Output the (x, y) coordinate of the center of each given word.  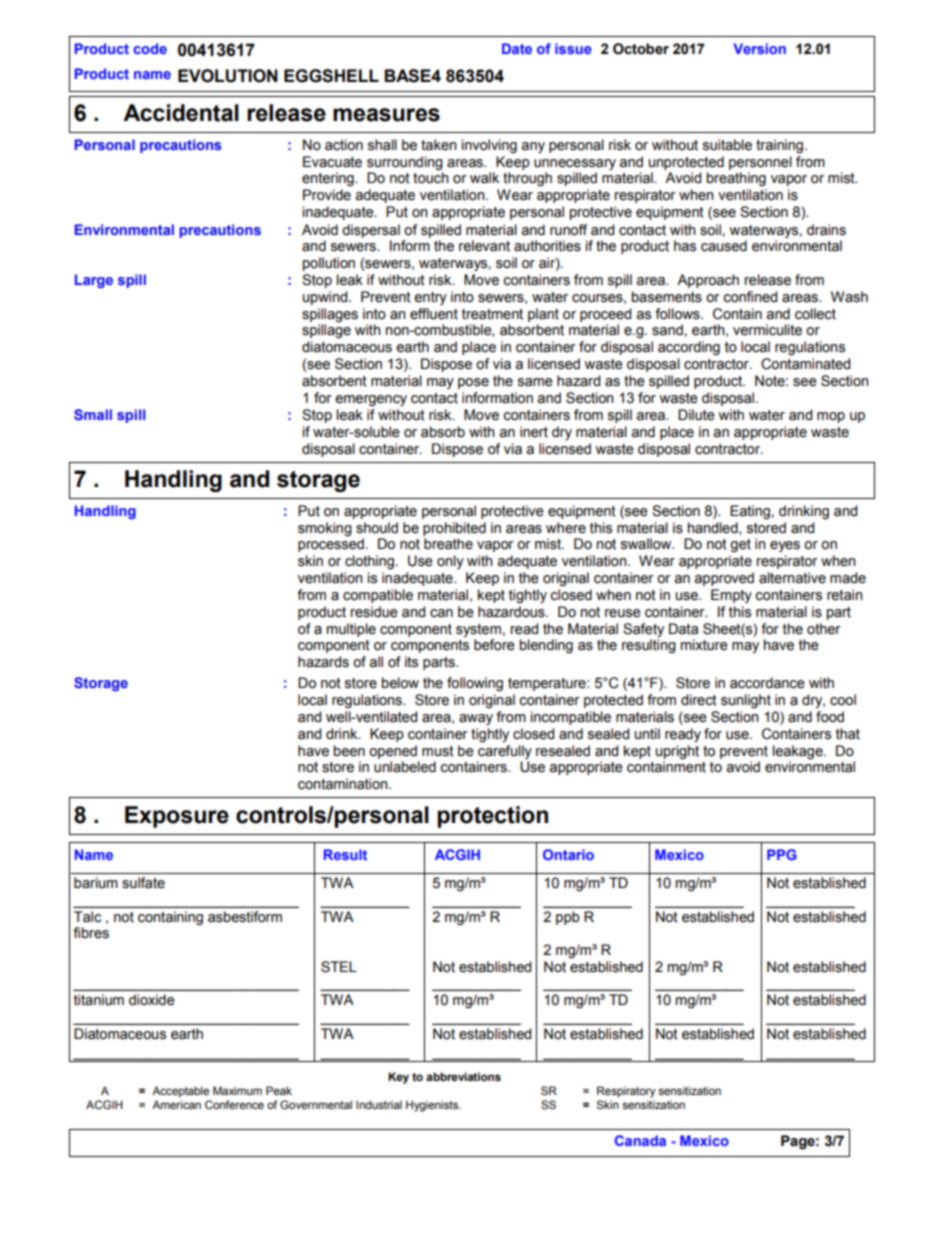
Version (760, 48)
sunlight (746, 701)
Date (517, 48)
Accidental (181, 113)
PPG (782, 854)
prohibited (454, 529)
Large (94, 281)
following (475, 684)
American (176, 1104)
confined (750, 297)
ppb (568, 918)
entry (430, 298)
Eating (750, 512)
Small (93, 414)
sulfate (143, 883)
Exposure (177, 817)
